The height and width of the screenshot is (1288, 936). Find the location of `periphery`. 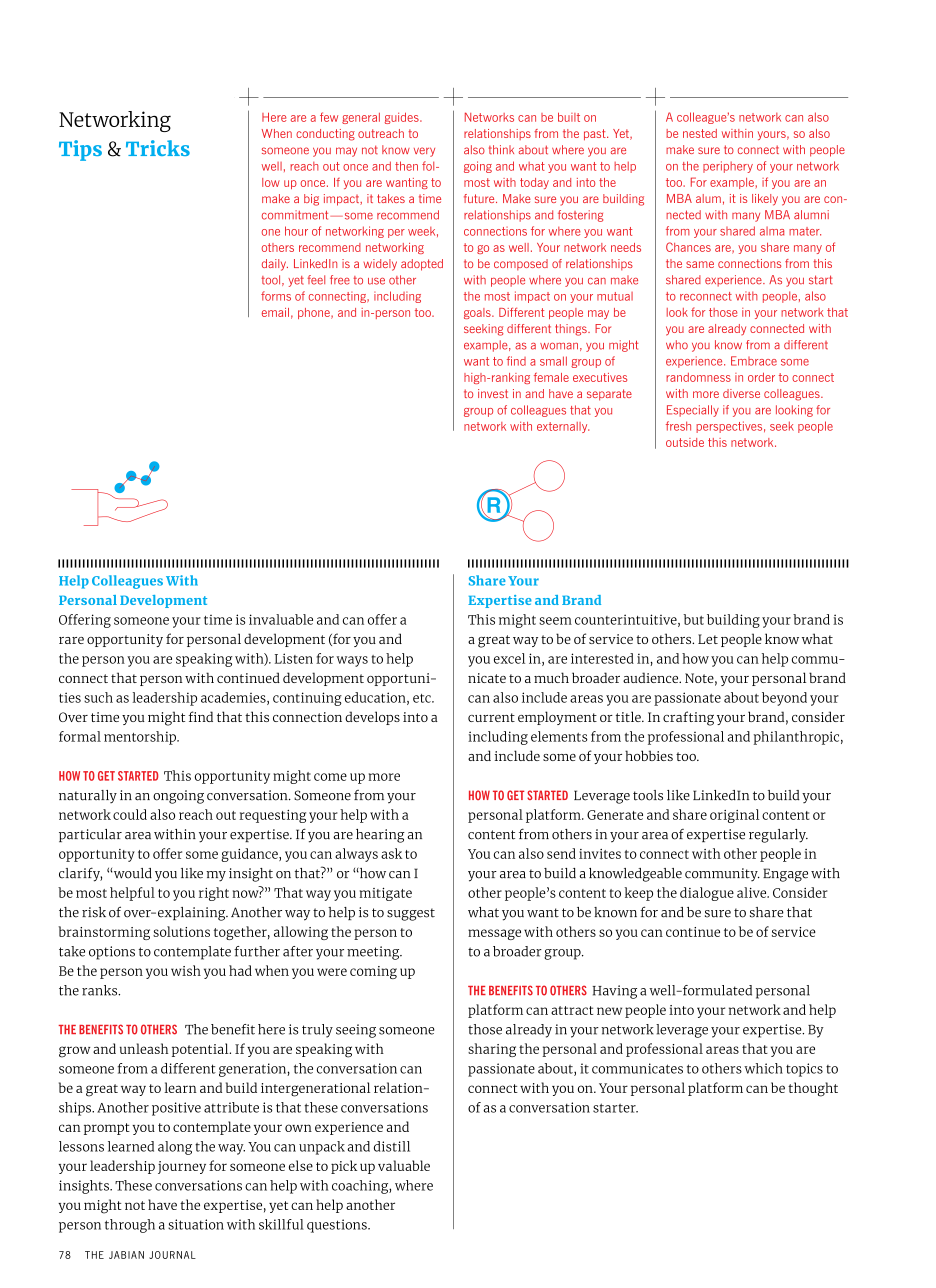

periphery is located at coordinates (728, 167).
